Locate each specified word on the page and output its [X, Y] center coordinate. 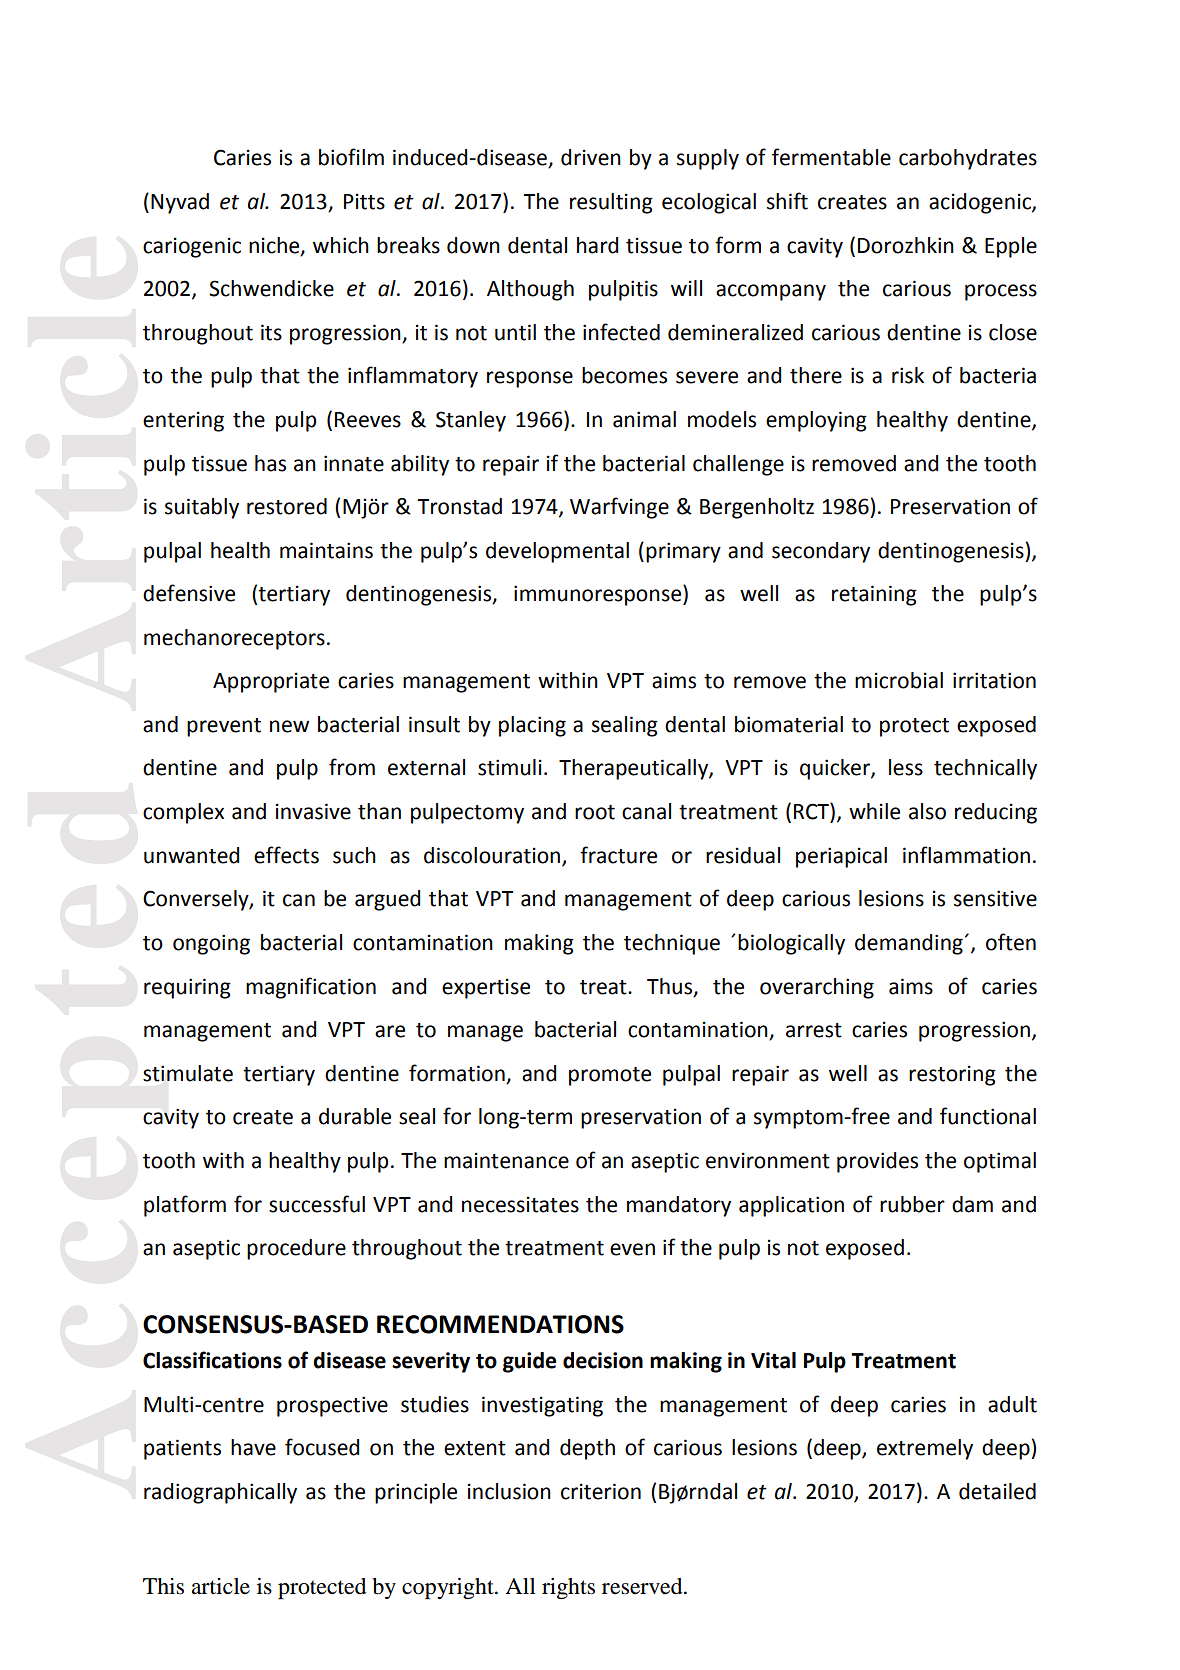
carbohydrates [968, 159]
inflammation [966, 855]
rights [568, 1588]
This [163, 1586]
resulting [611, 203]
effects [286, 855]
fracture [618, 855]
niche [275, 246]
